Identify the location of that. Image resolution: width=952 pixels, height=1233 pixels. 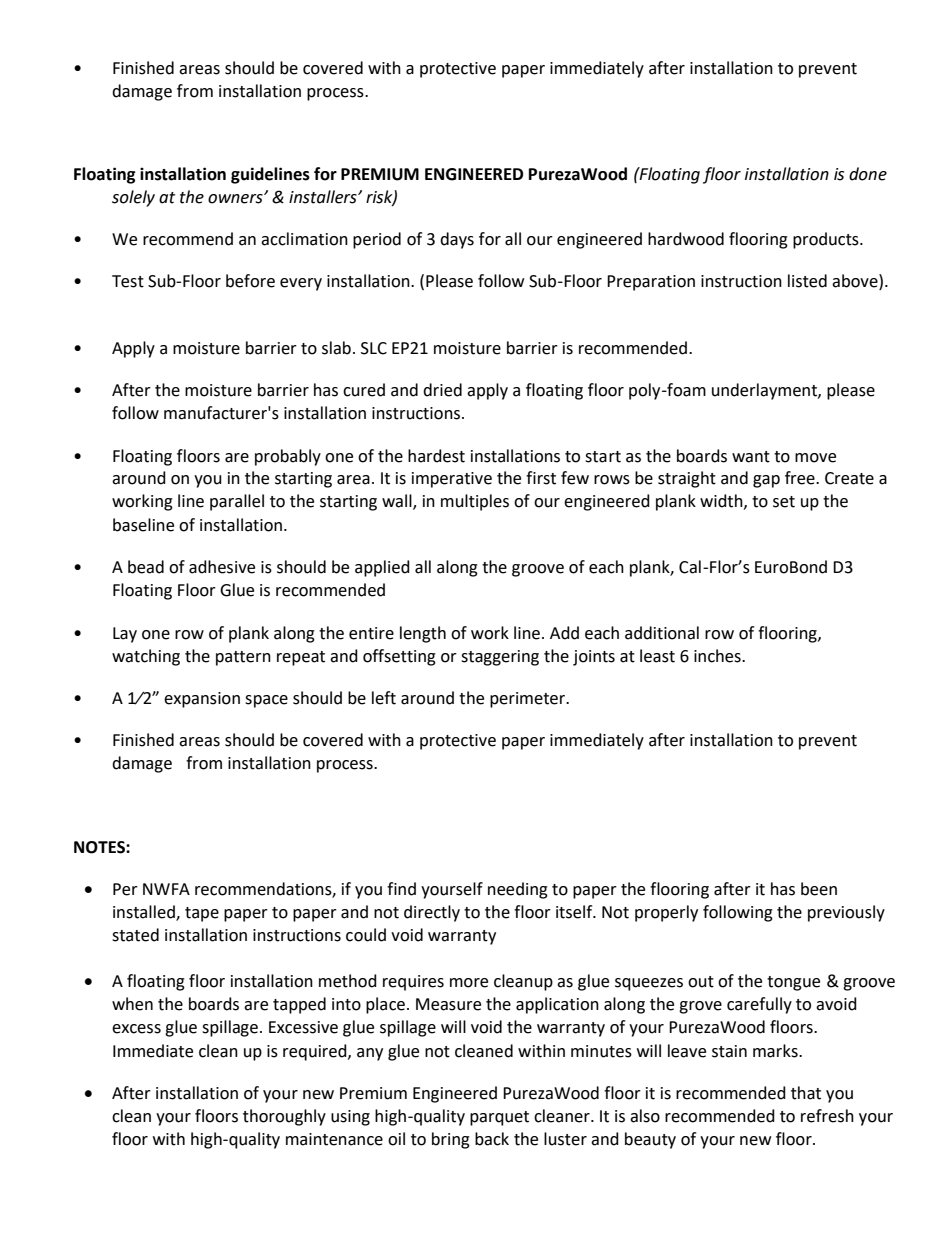
(806, 1093).
